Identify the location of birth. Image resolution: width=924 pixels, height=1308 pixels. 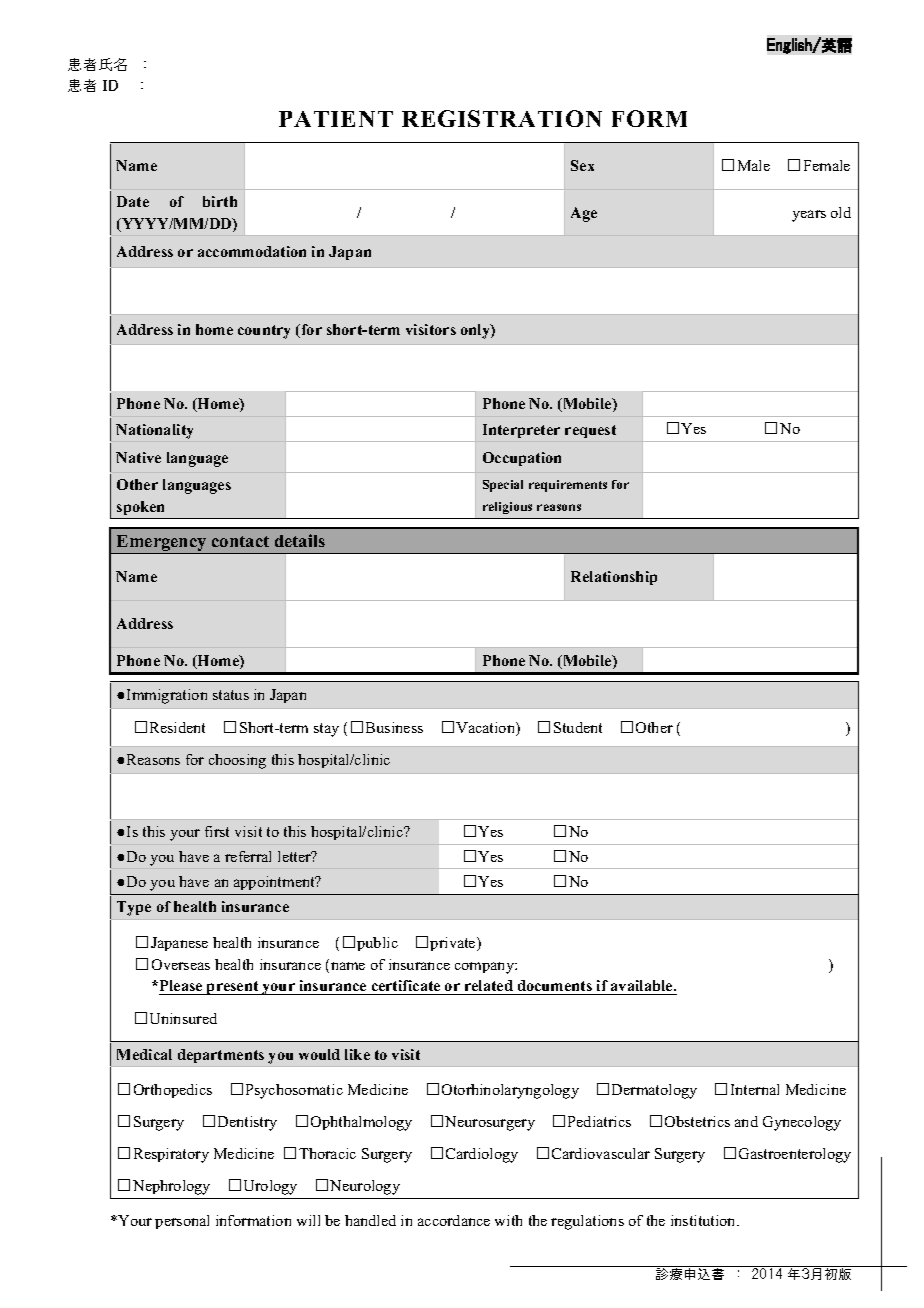
(220, 201).
